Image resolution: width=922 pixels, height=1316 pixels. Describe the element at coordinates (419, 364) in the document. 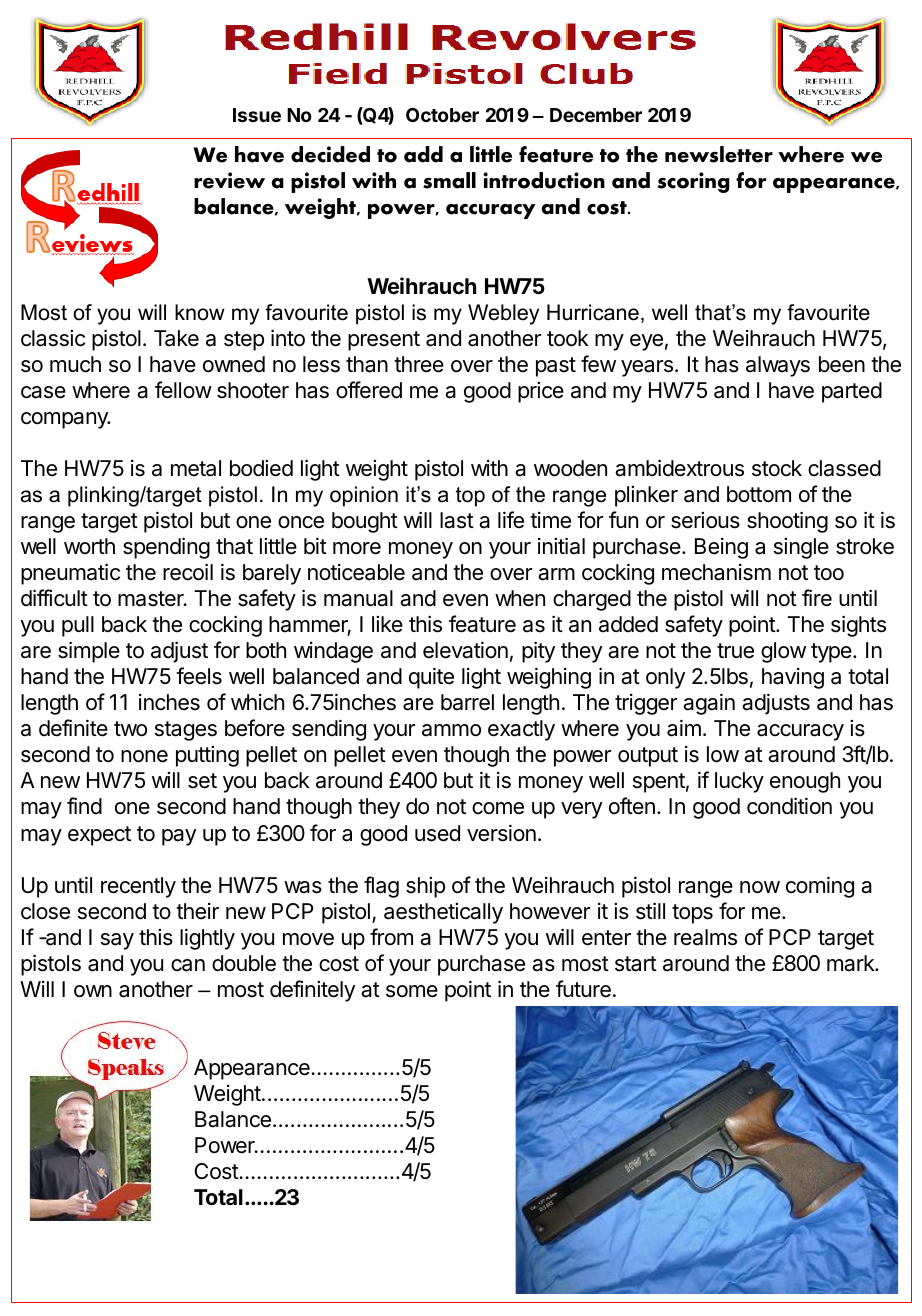

I see `three` at that location.
